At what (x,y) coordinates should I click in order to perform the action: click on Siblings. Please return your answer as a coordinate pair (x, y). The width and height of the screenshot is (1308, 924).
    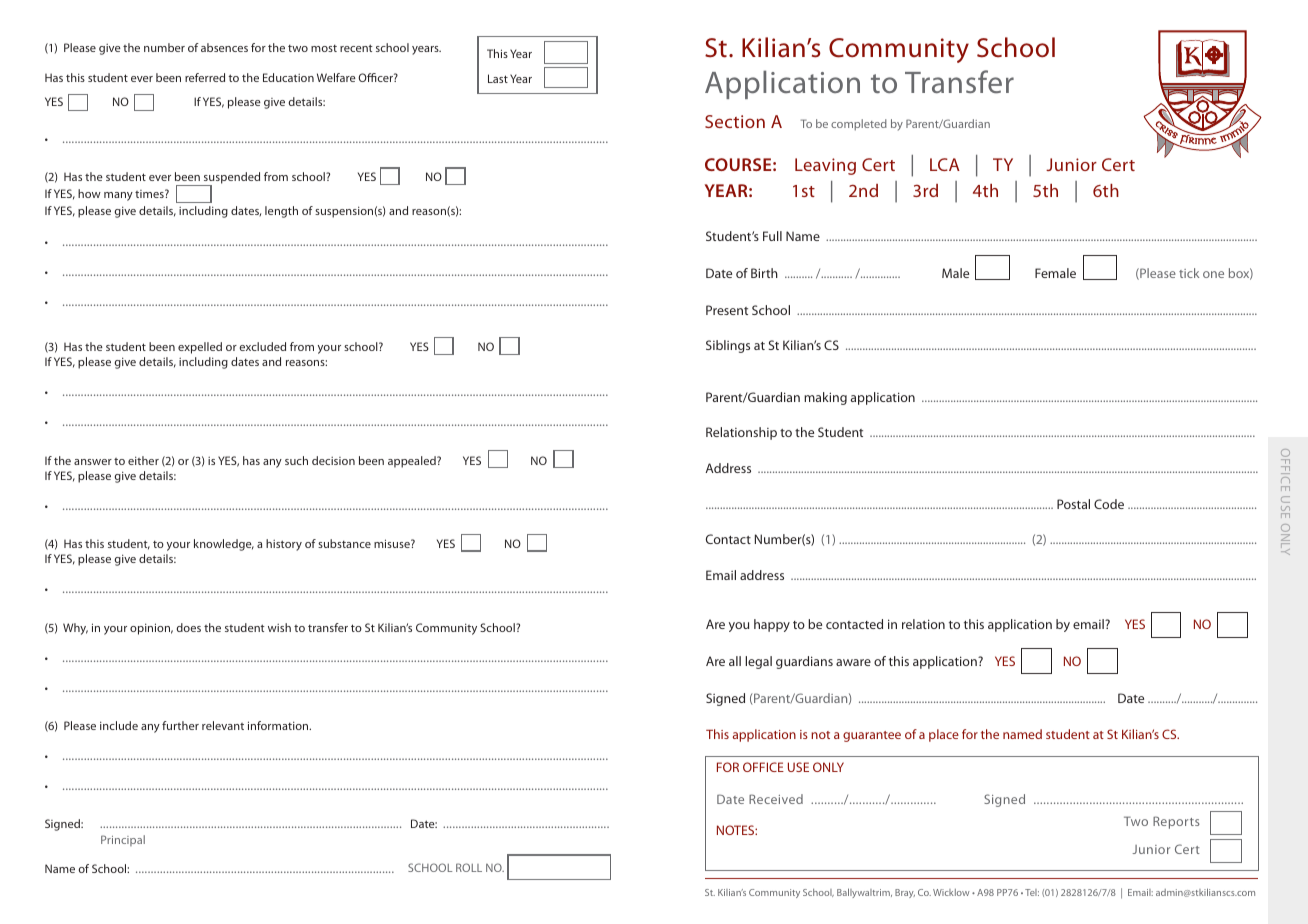
    Looking at the image, I should click on (728, 346).
